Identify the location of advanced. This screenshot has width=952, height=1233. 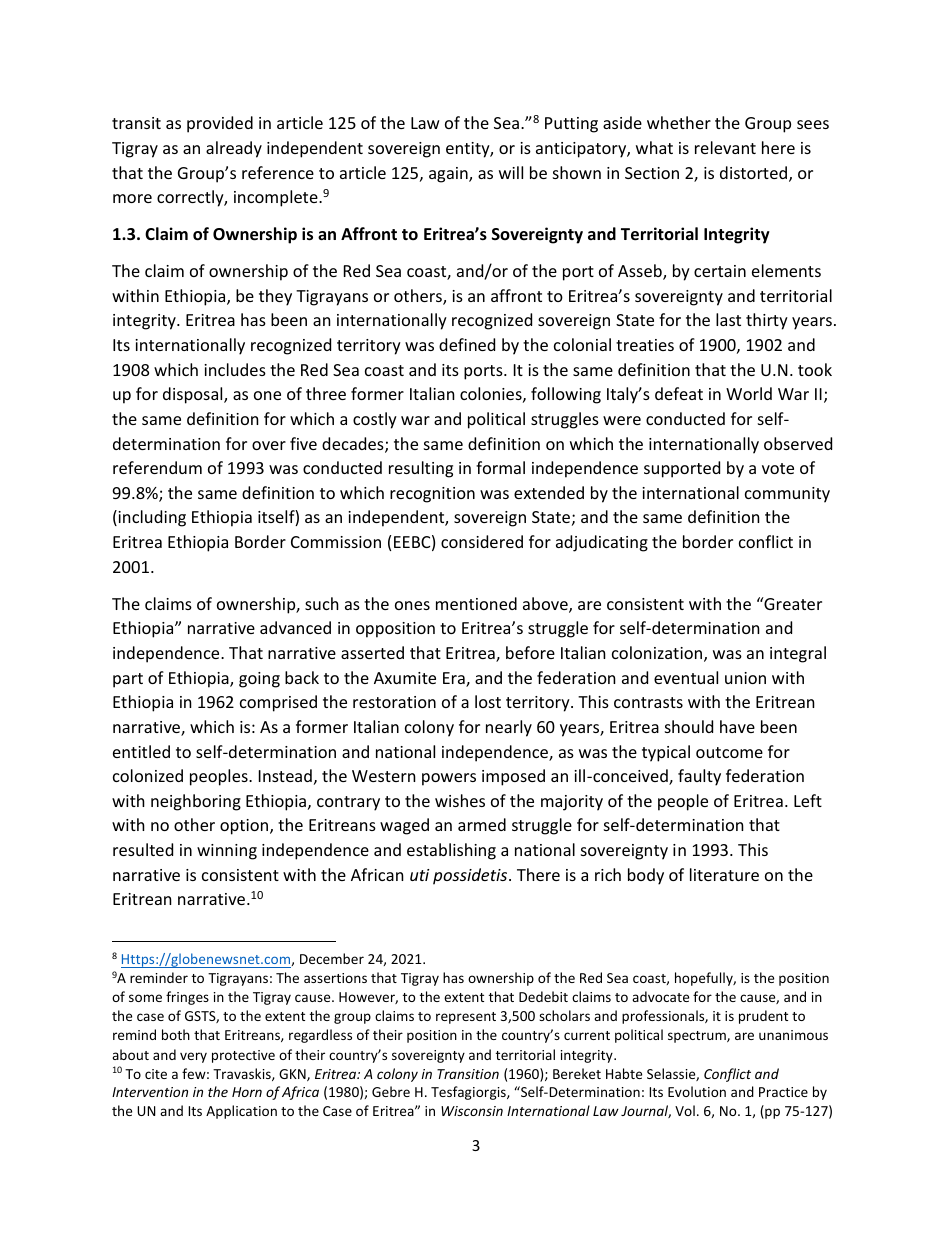
(295, 627).
